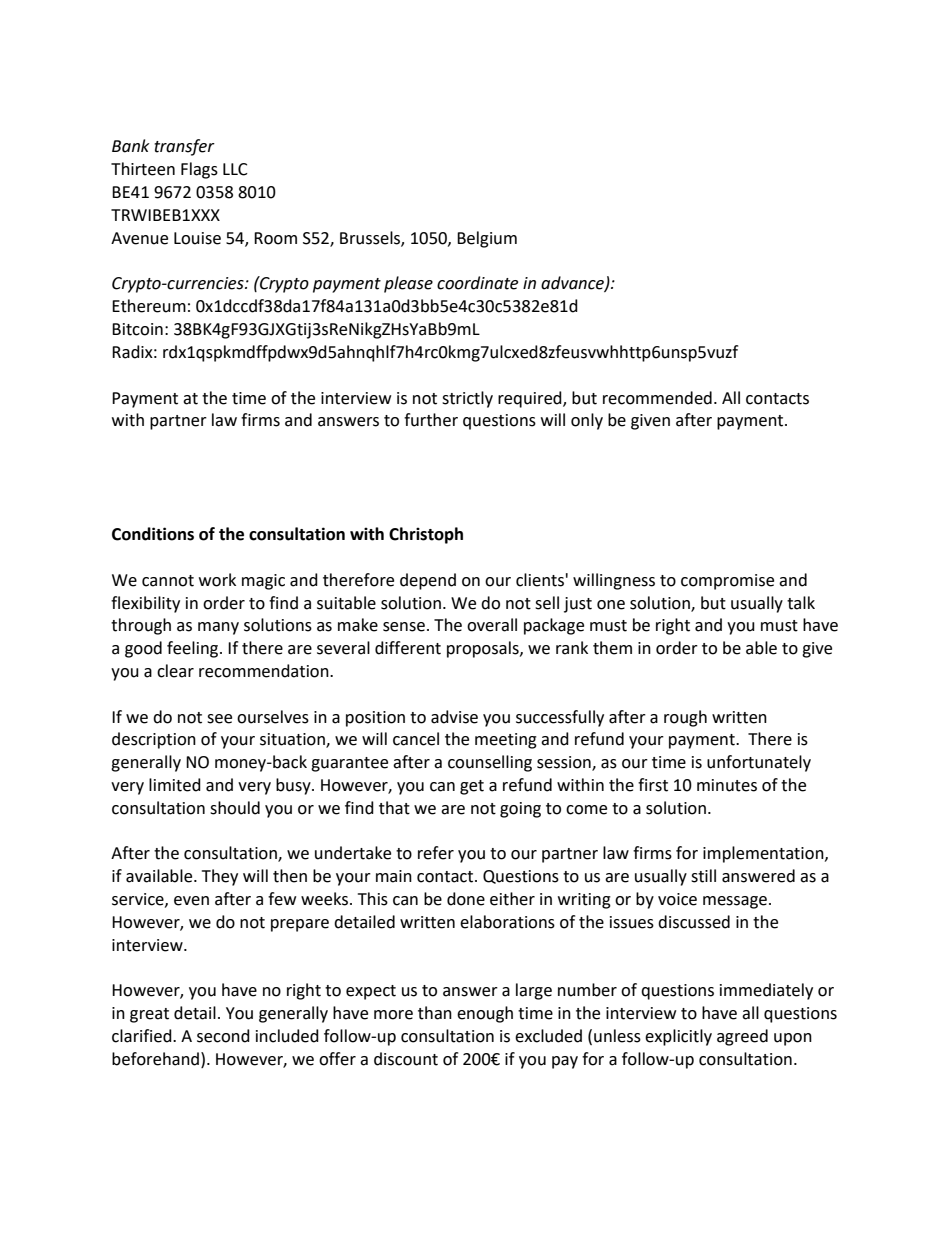 The image size is (952, 1233). Describe the element at coordinates (485, 1014) in the document. I see `enough` at that location.
